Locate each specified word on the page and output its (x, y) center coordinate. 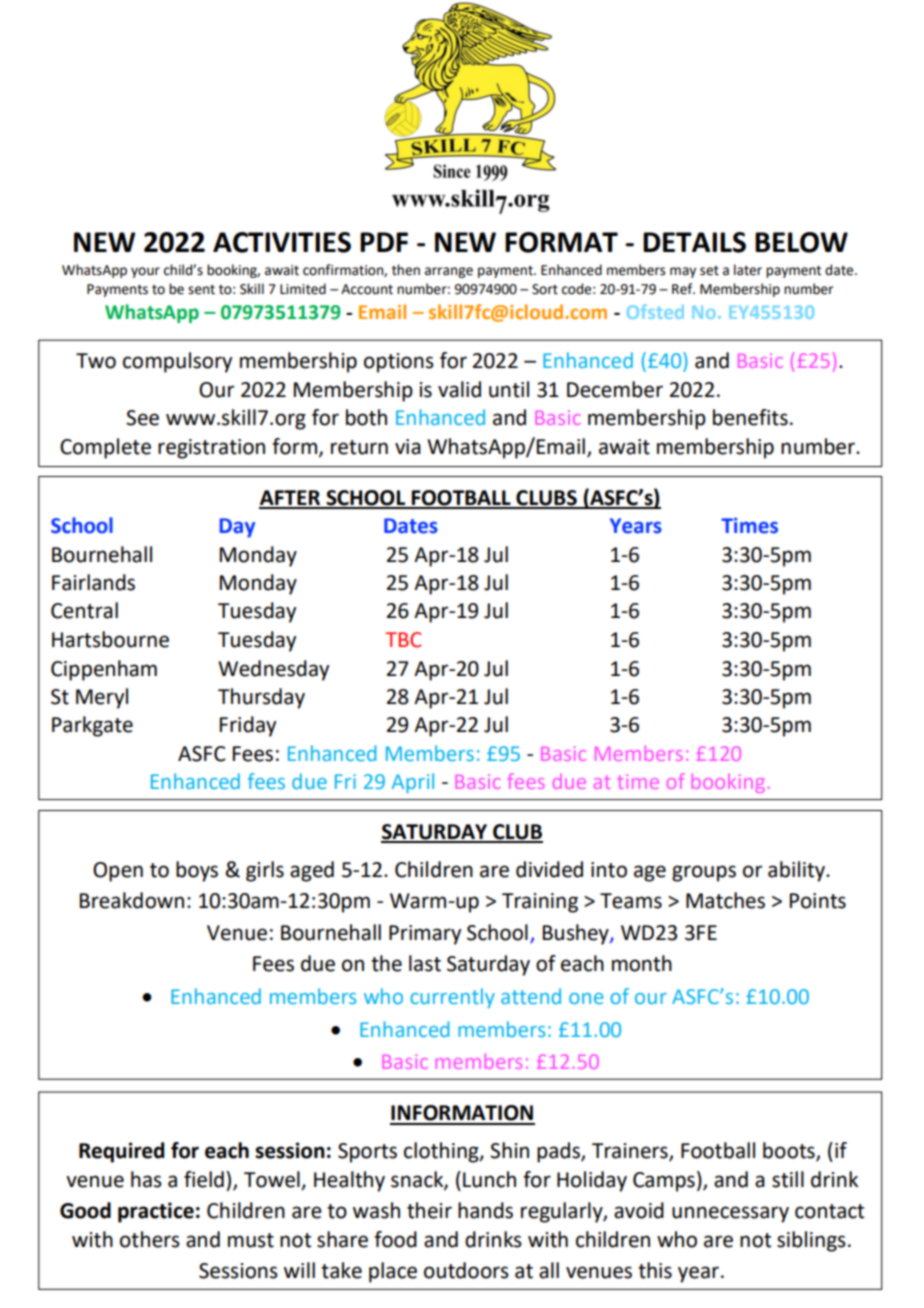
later (748, 270)
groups (704, 873)
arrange (449, 272)
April (413, 783)
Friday (248, 726)
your (145, 272)
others (150, 1239)
